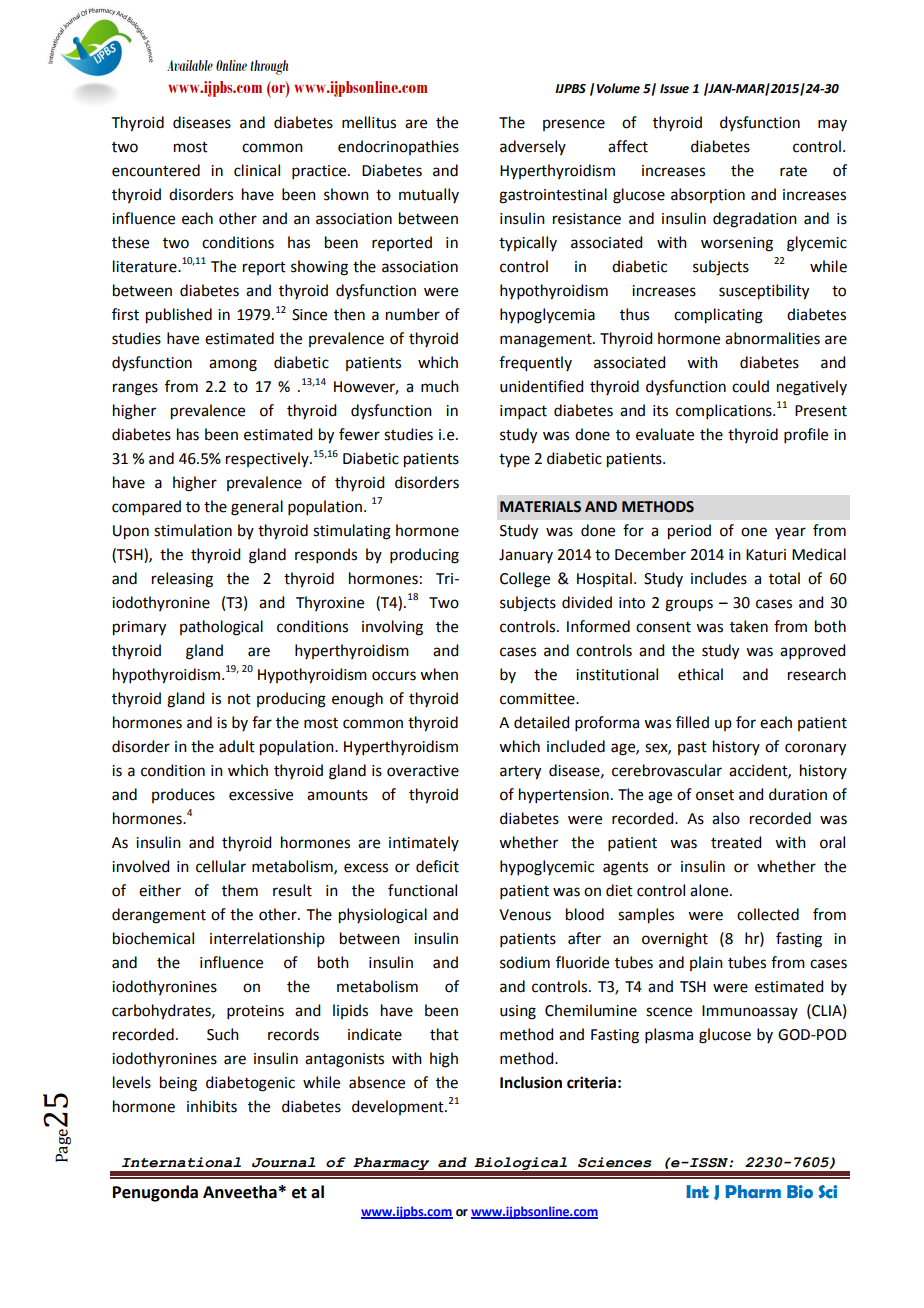  I want to click on adversely, so click(533, 147).
